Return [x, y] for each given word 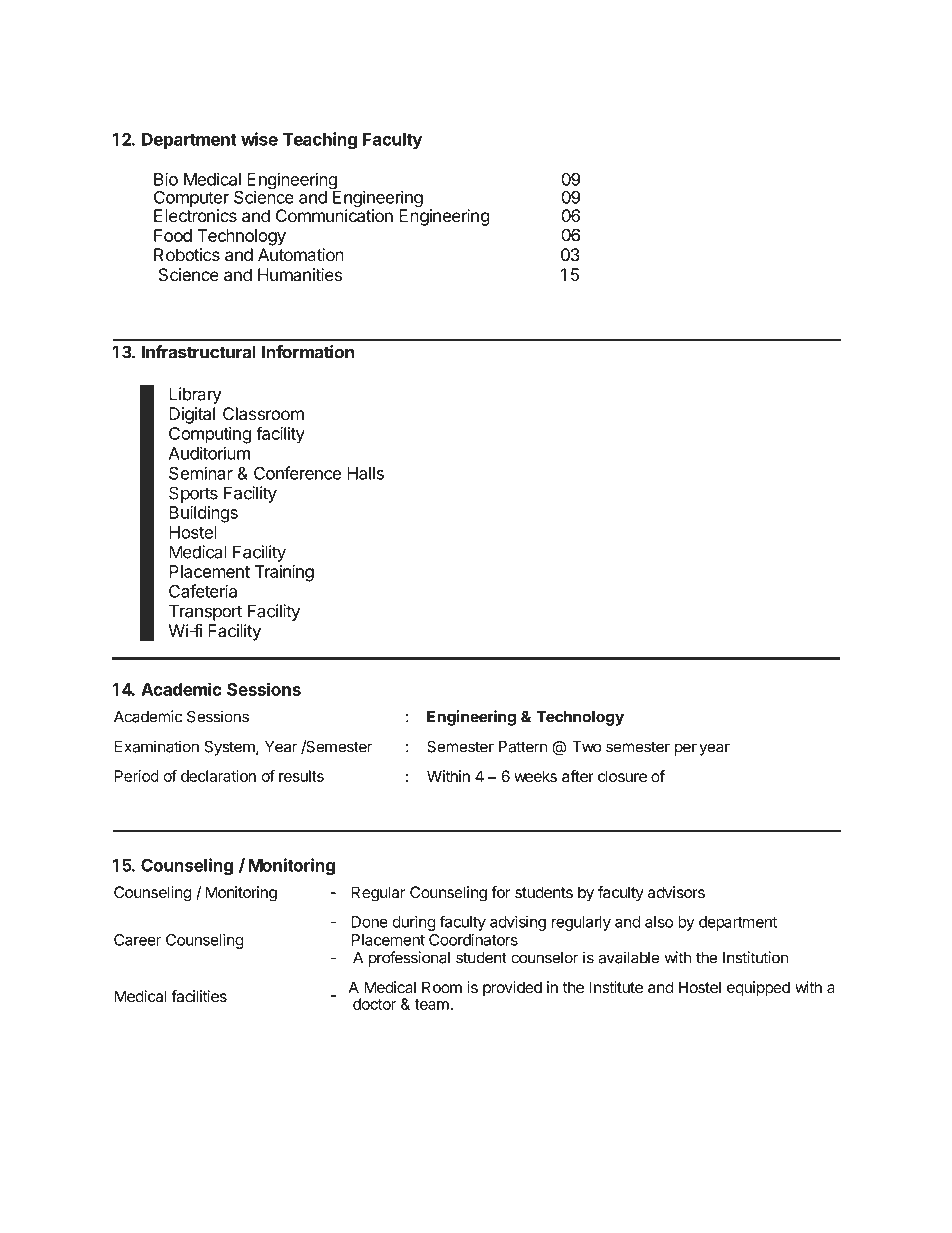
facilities [199, 996]
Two [586, 747]
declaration [218, 776]
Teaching [320, 141]
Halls [365, 473]
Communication [334, 215]
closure [622, 776]
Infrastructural [199, 352]
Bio [166, 179]
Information [308, 352]
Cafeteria [203, 591]
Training [284, 573]
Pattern [523, 747]
